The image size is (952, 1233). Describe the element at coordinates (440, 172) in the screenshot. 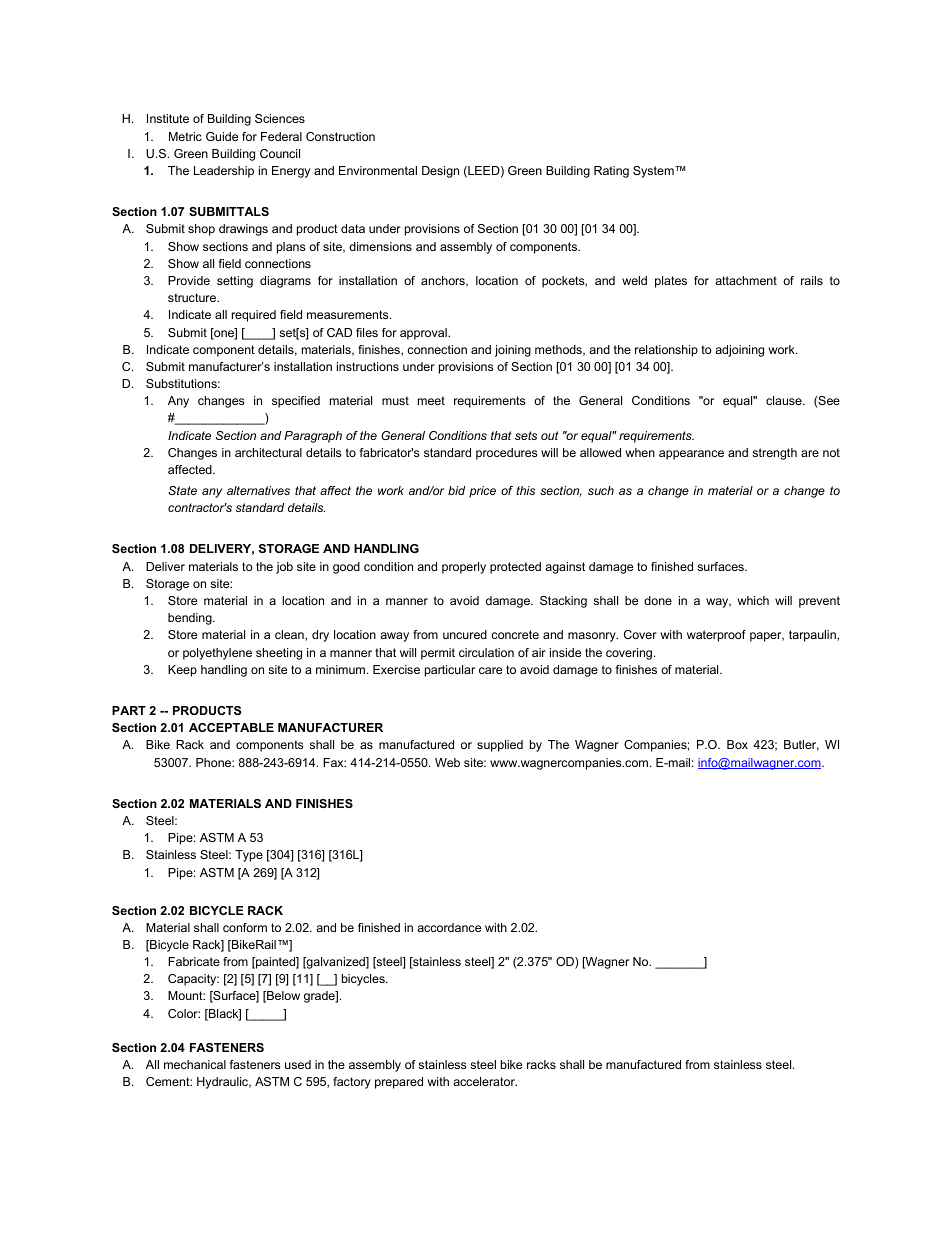

I see `Design` at that location.
